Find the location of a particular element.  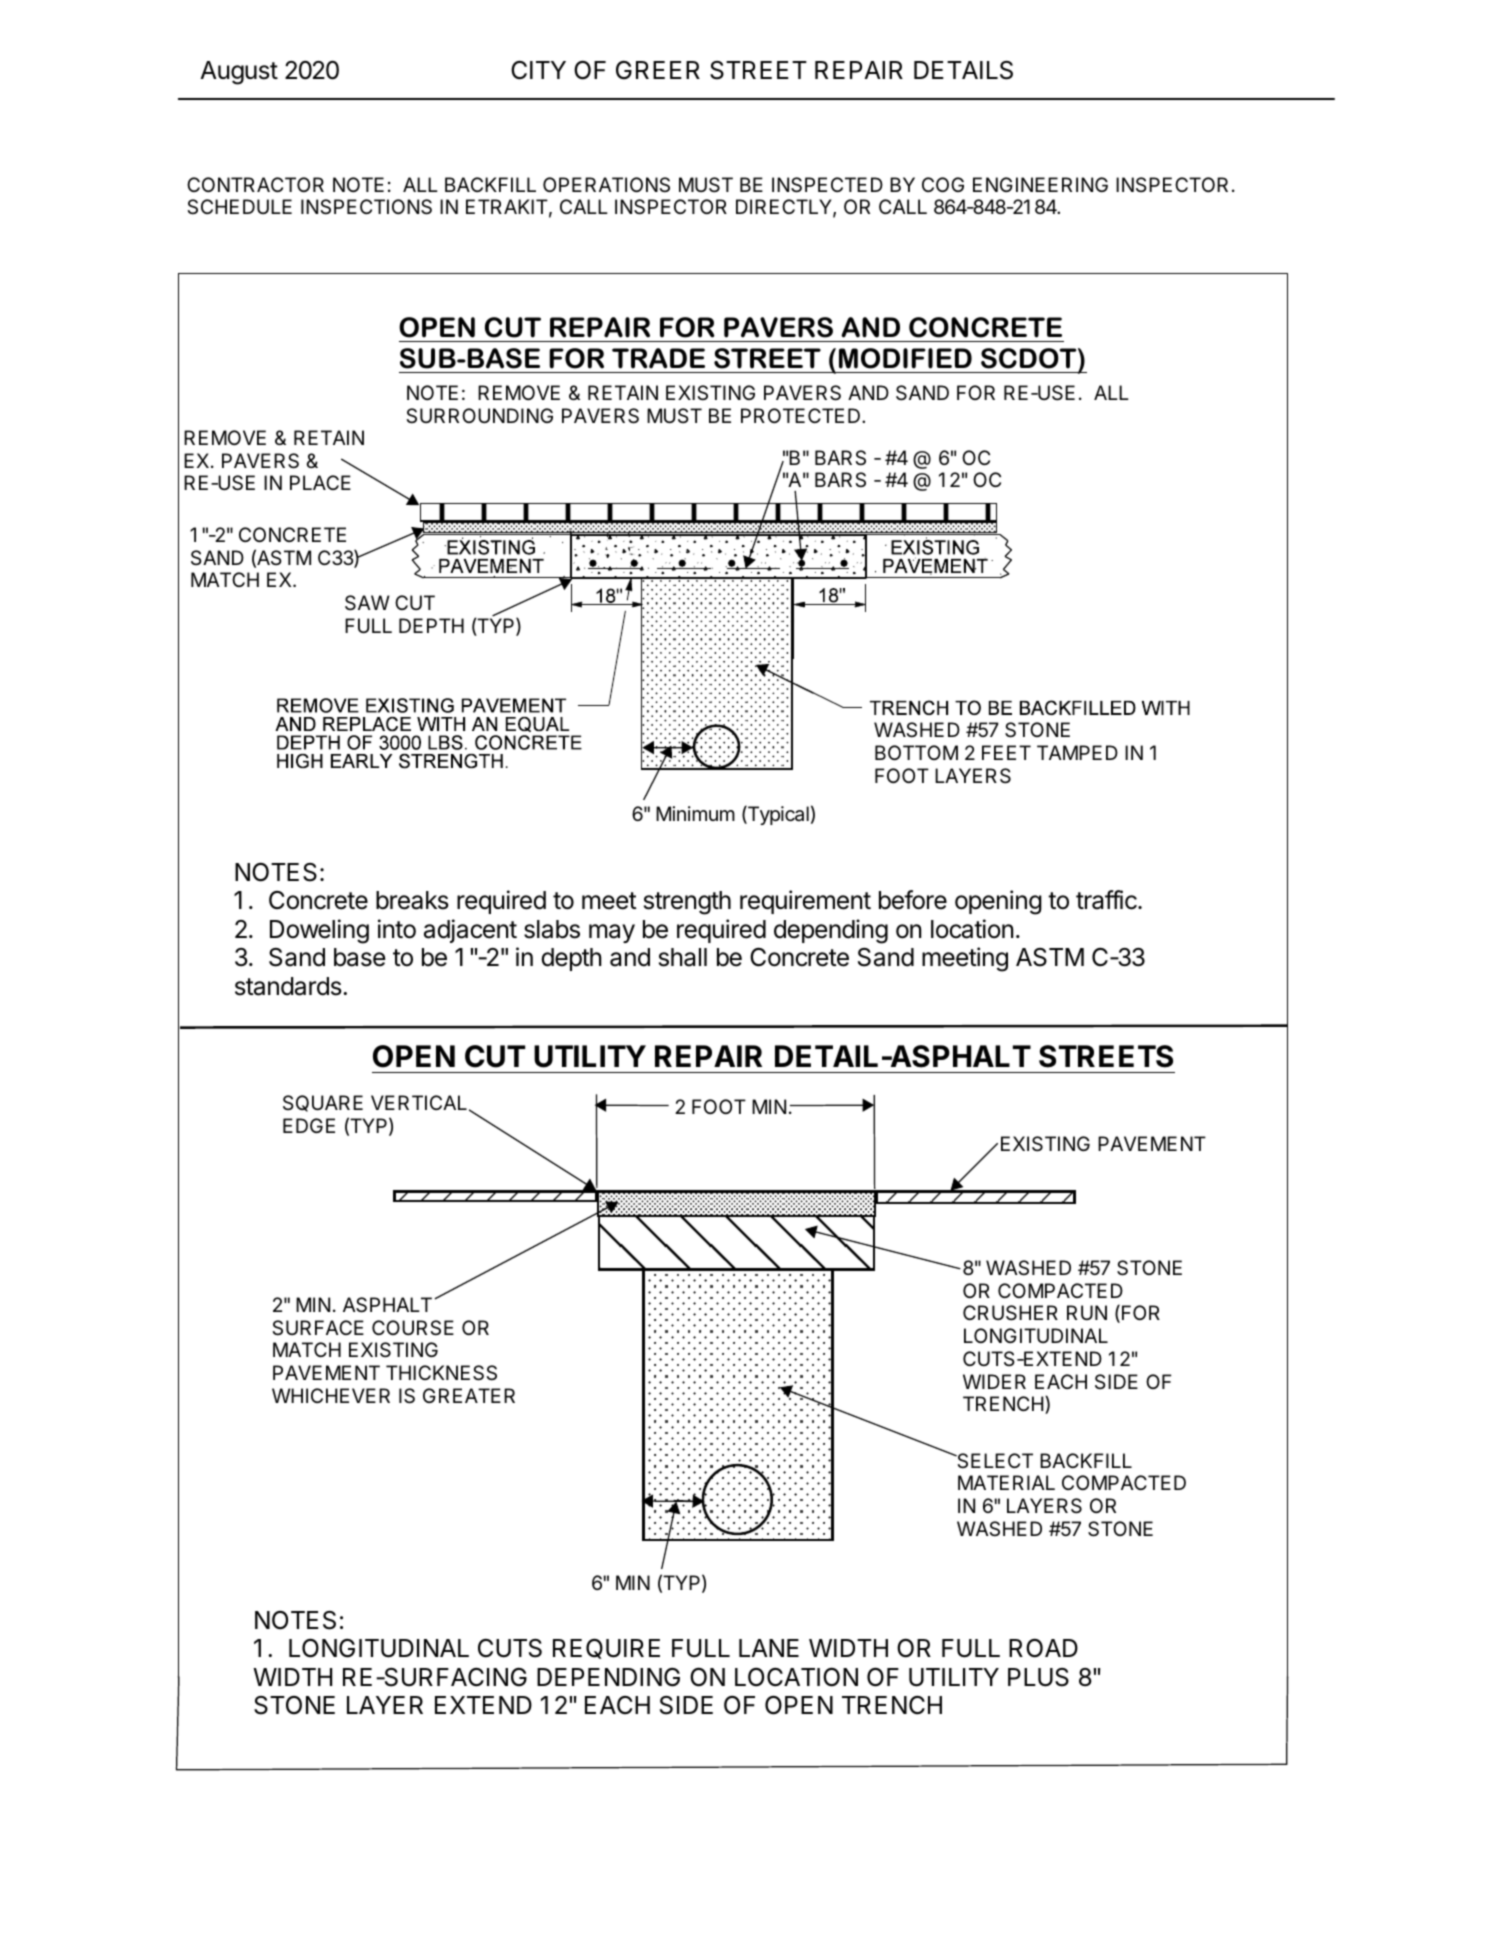

ROAD is located at coordinates (1043, 1648).
